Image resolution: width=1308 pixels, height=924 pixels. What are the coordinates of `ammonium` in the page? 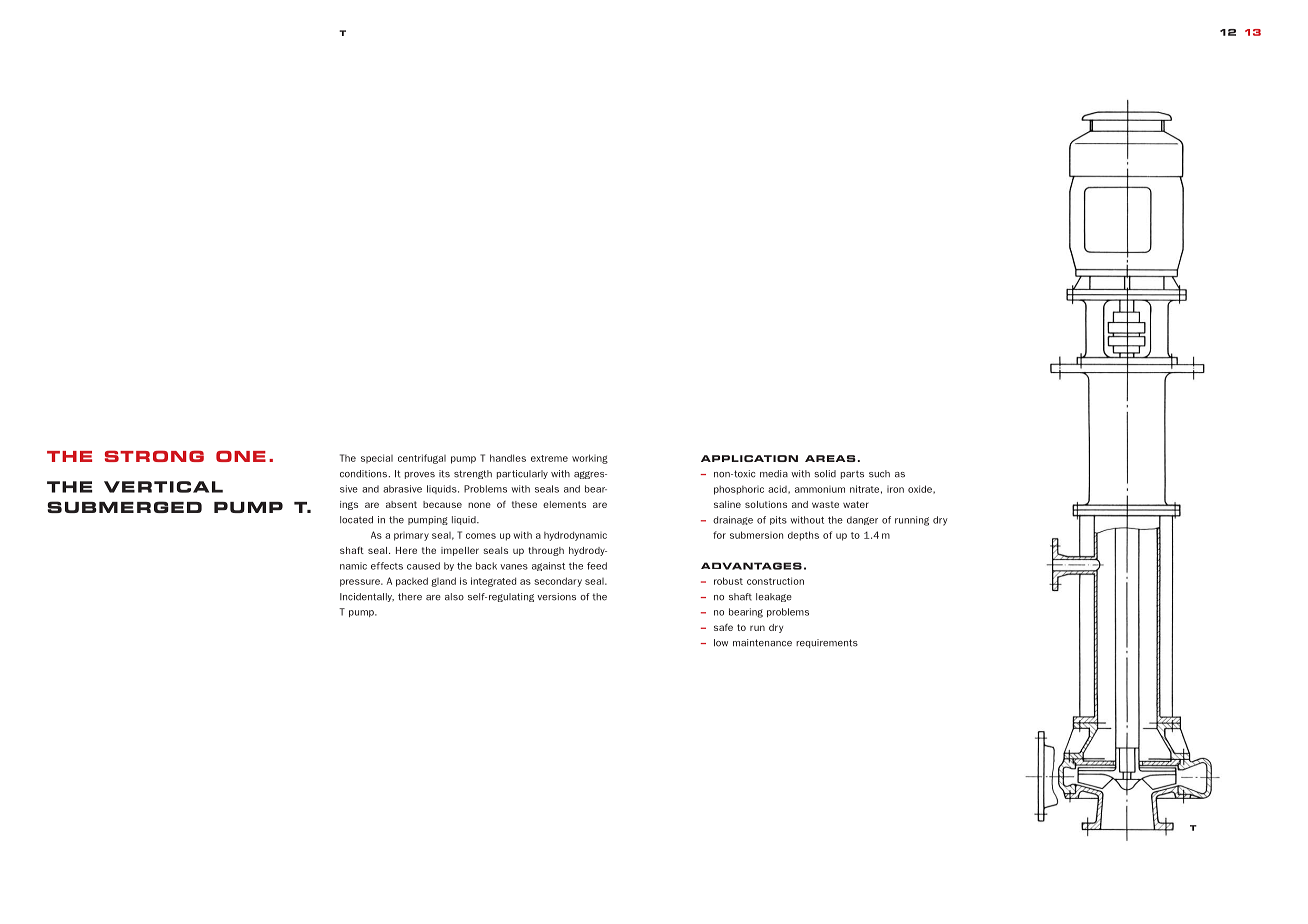 It's located at (820, 489).
